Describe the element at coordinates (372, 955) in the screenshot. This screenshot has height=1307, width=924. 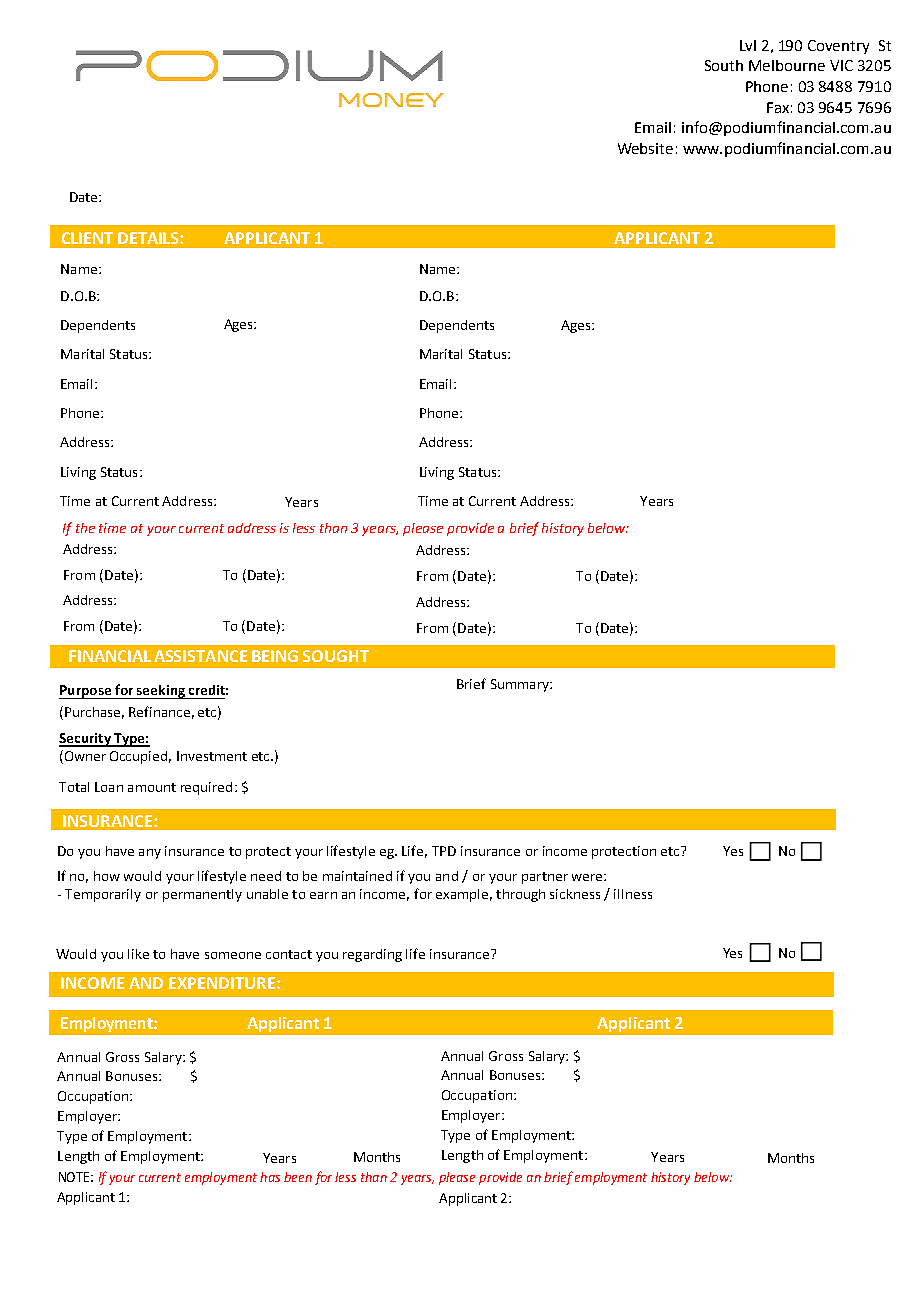
I see `regarding` at that location.
